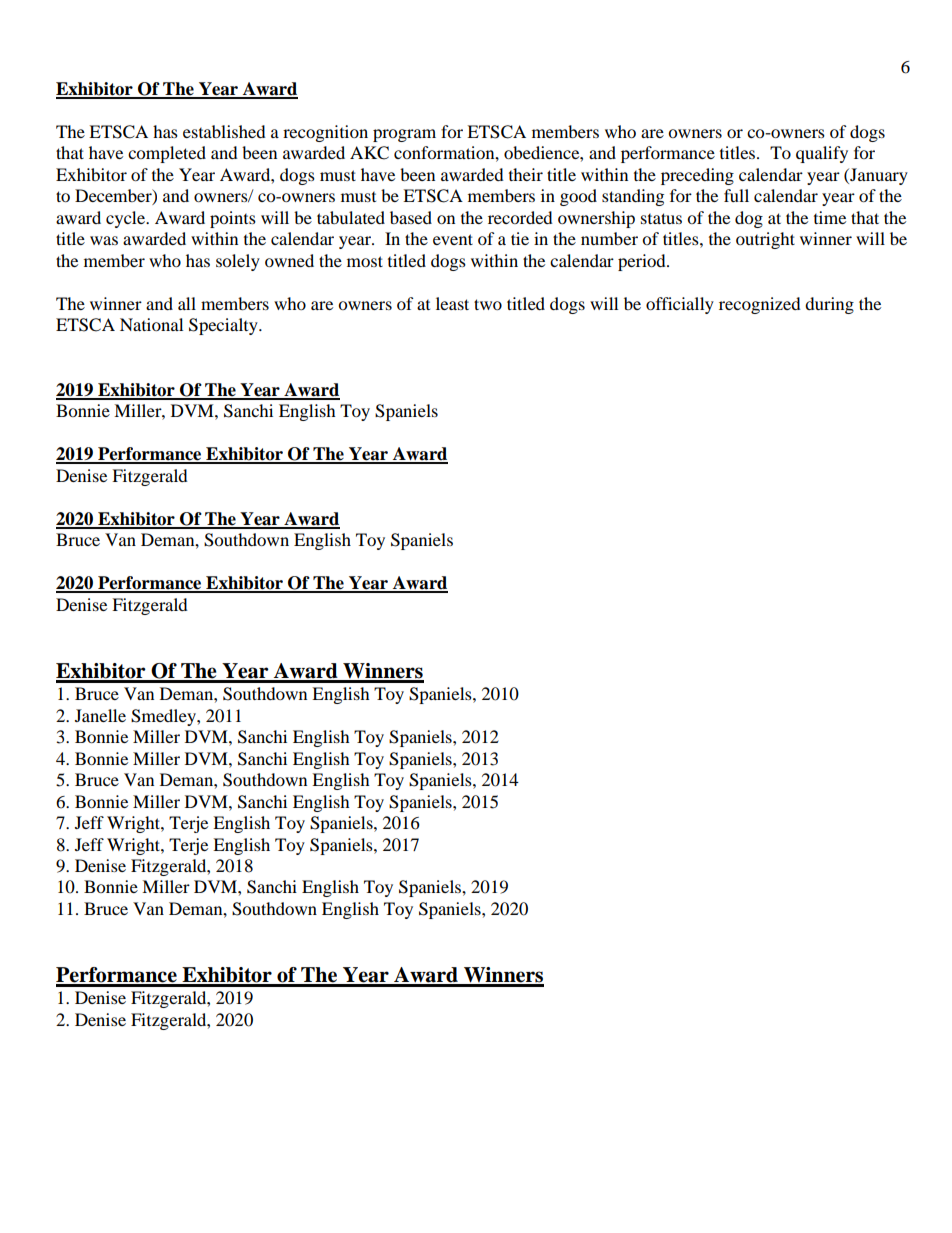 The image size is (952, 1233). What do you see at coordinates (151, 324) in the image?
I see `National` at bounding box center [151, 324].
